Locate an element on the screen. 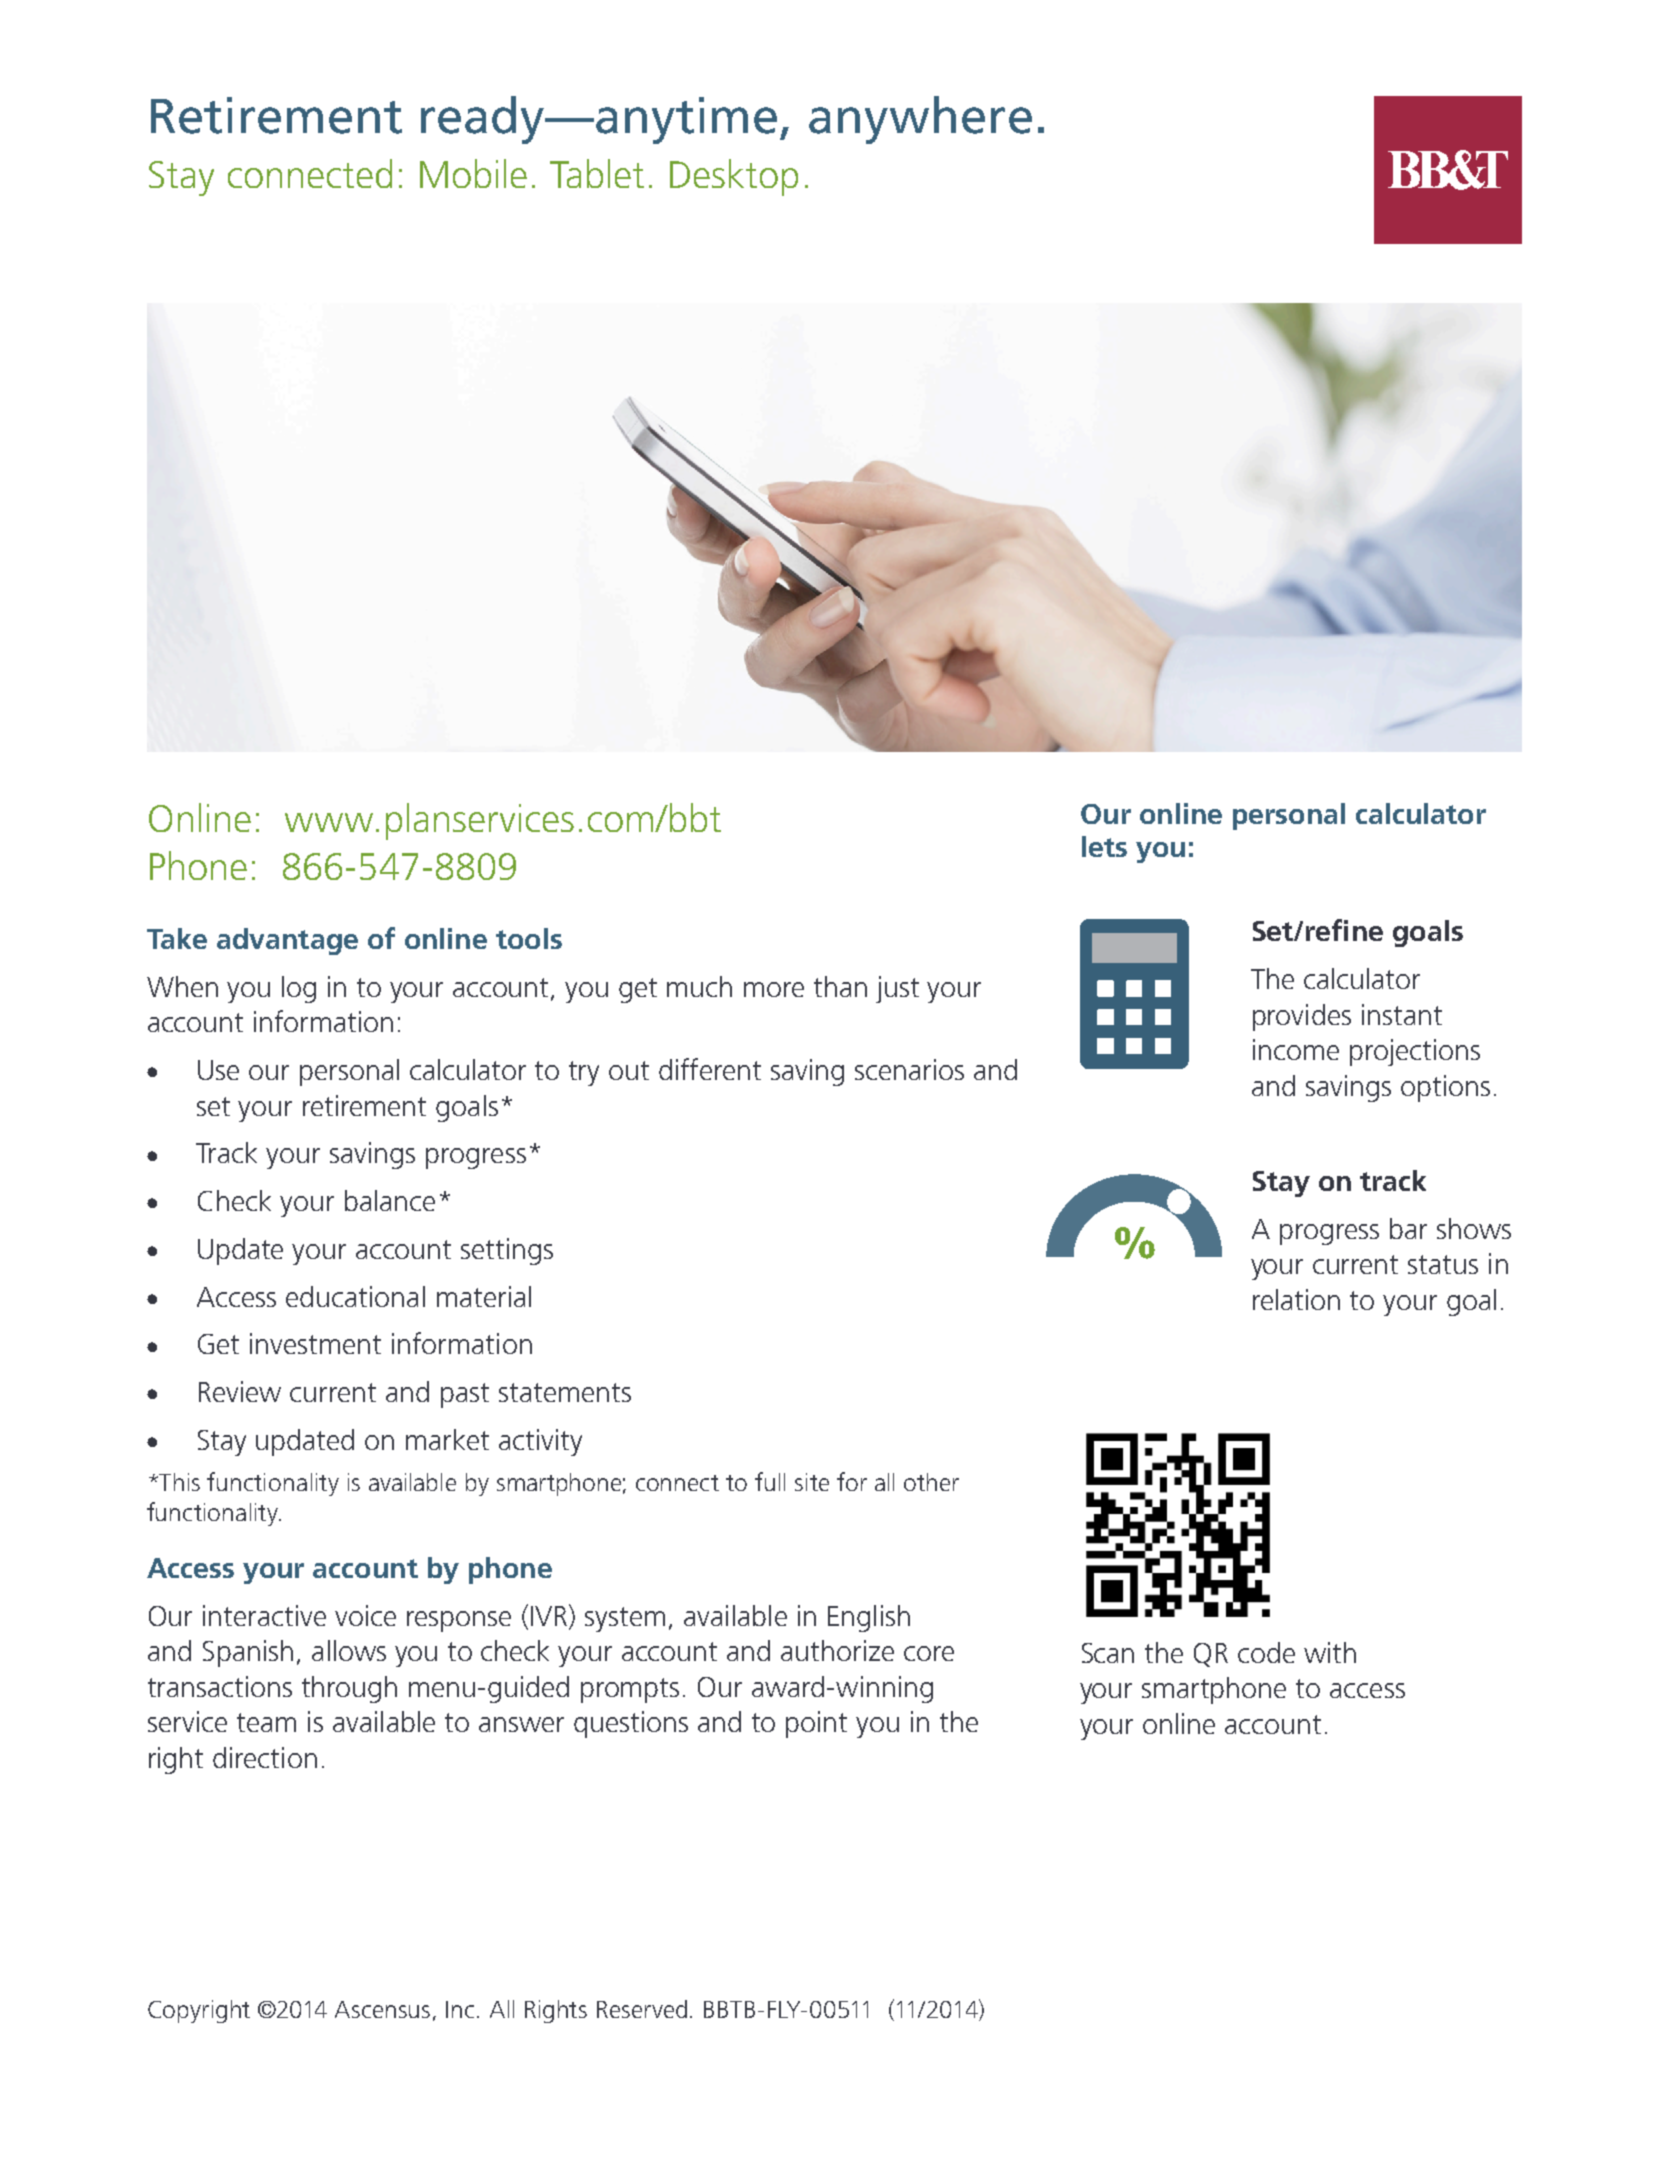  direction is located at coordinates (265, 1757).
